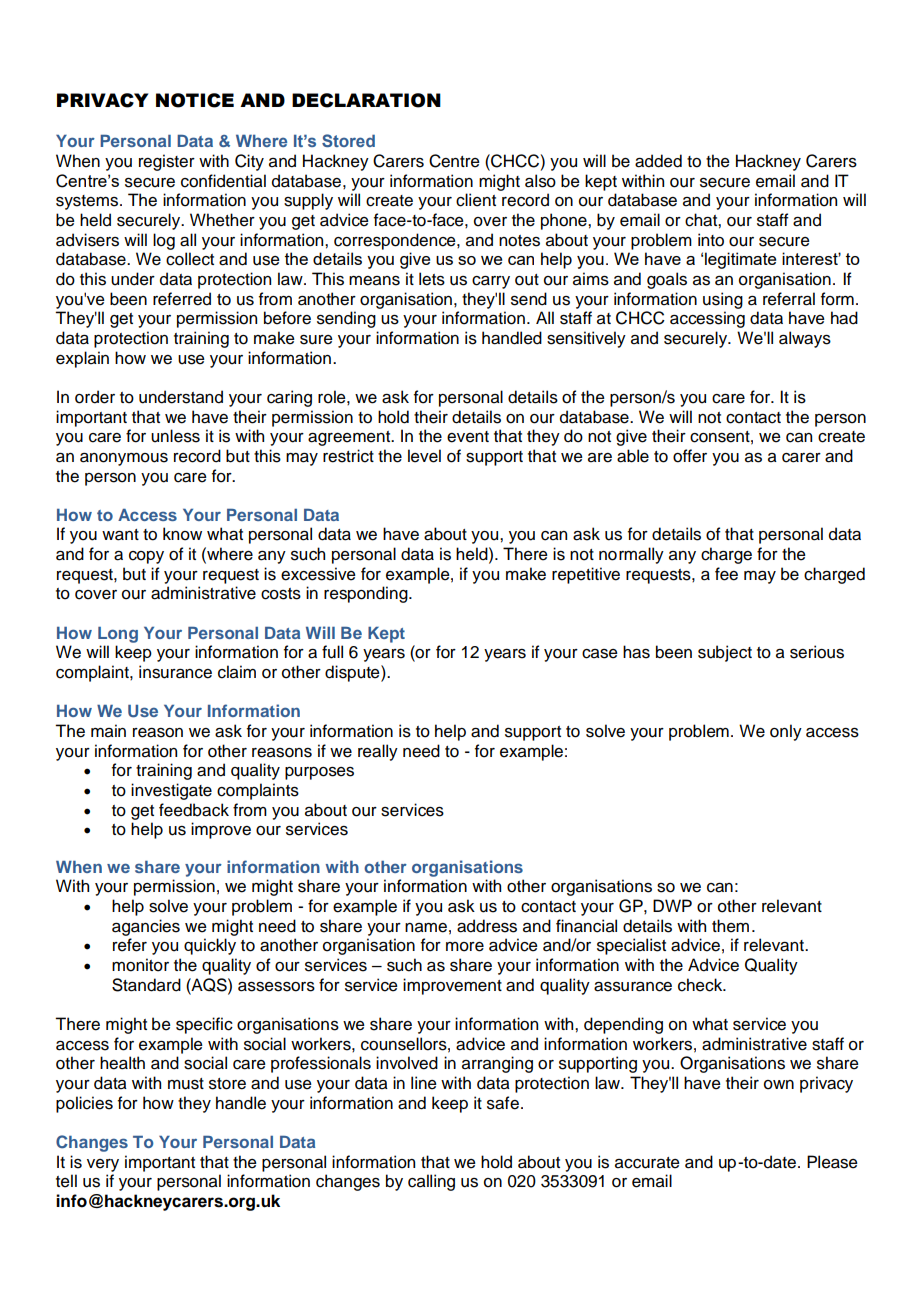 This screenshot has width=924, height=1308. What do you see at coordinates (476, 200) in the screenshot?
I see `client` at bounding box center [476, 200].
